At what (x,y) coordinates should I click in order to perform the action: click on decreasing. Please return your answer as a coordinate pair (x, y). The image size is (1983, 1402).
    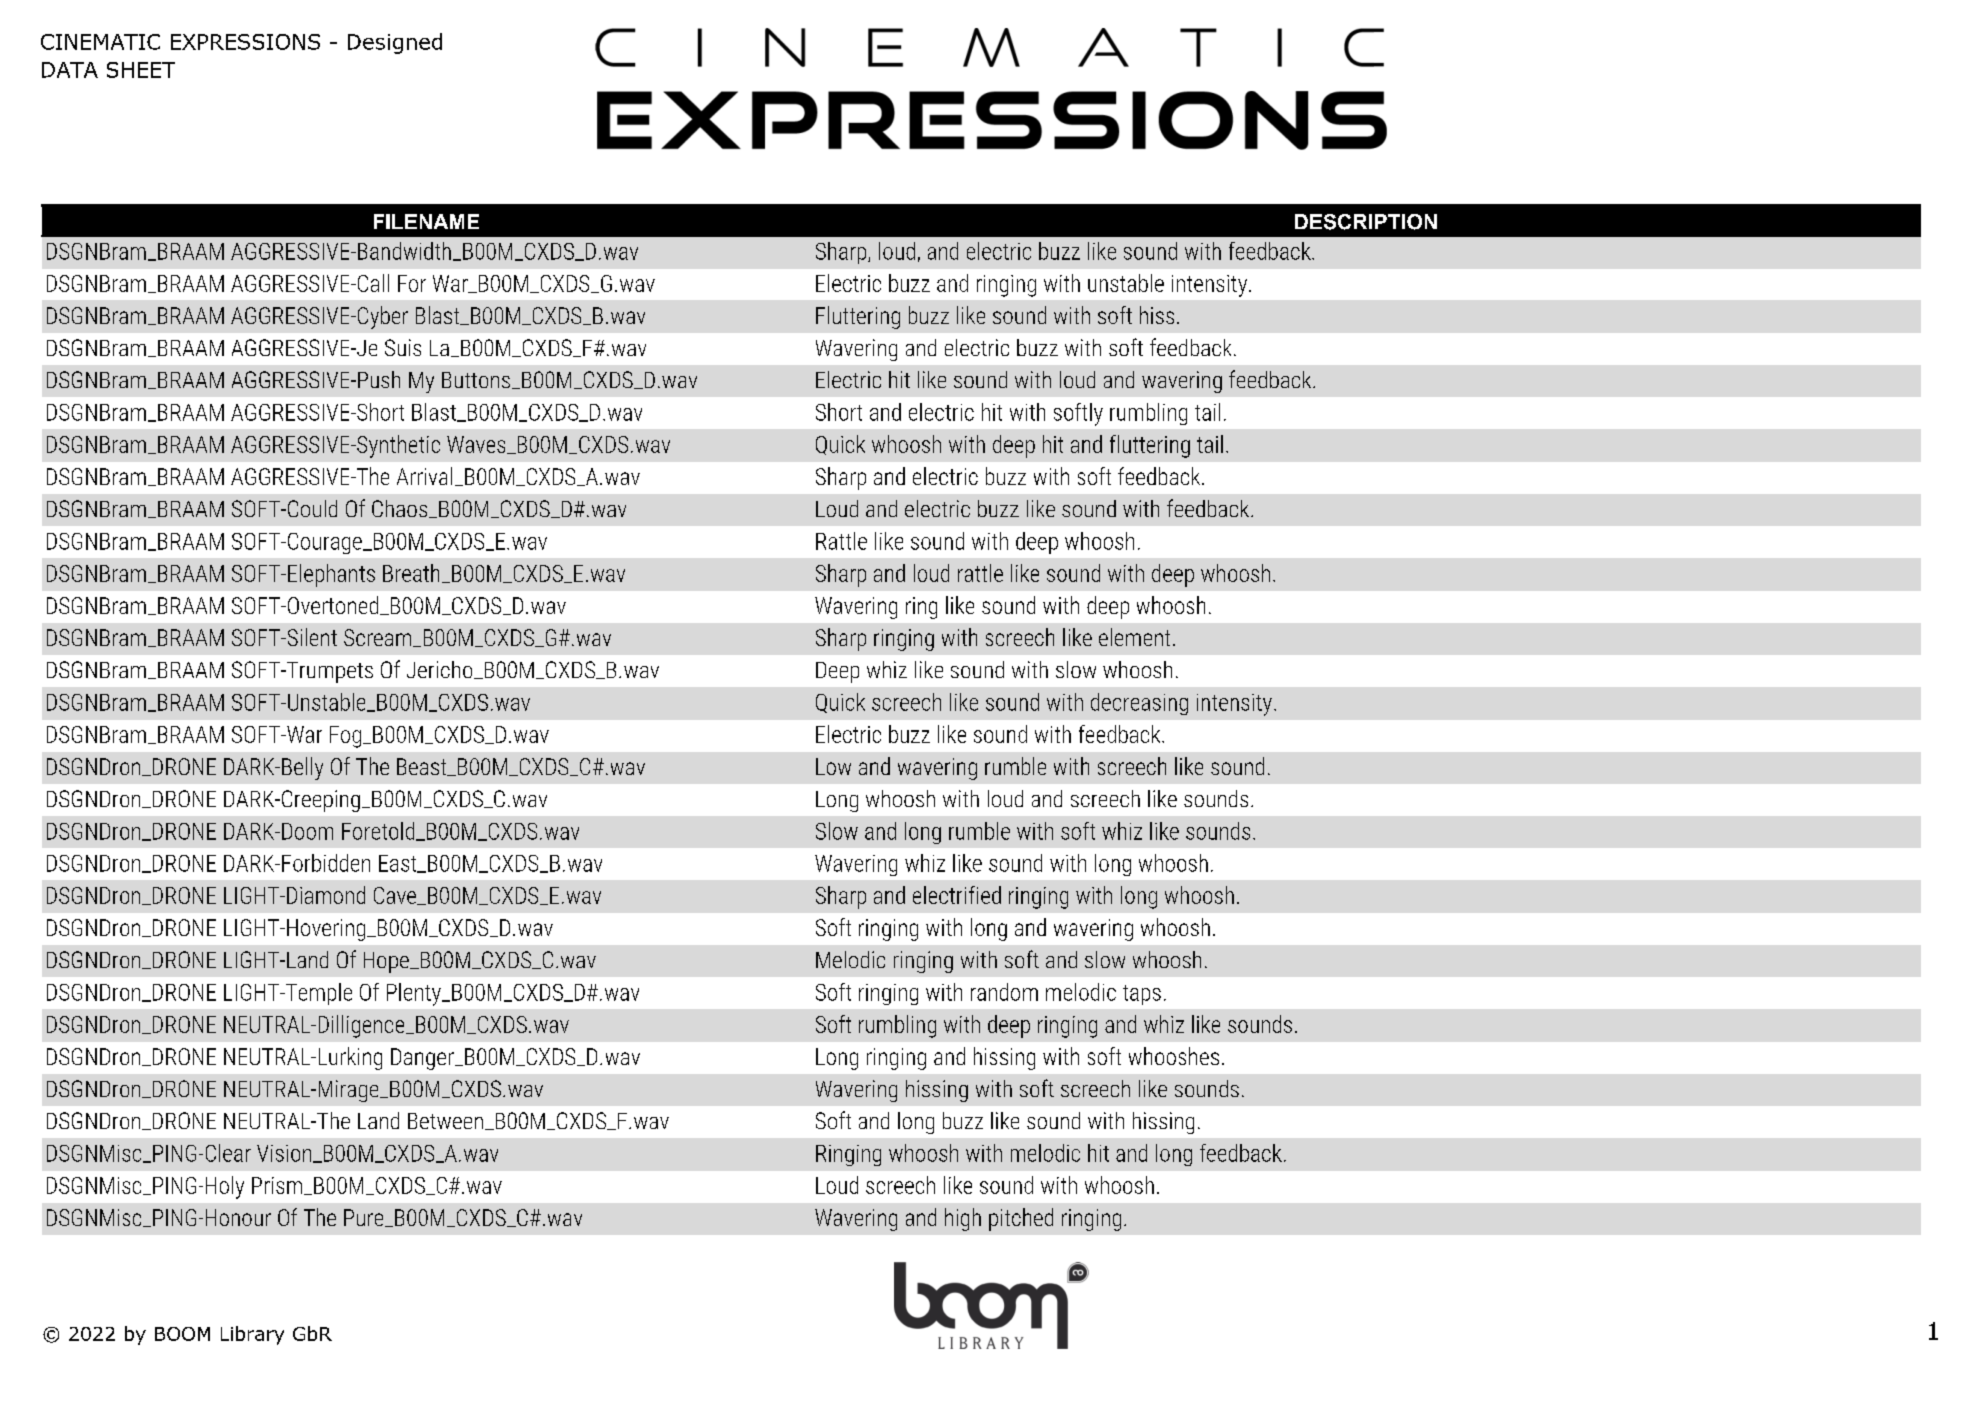
    Looking at the image, I should click on (1139, 704).
